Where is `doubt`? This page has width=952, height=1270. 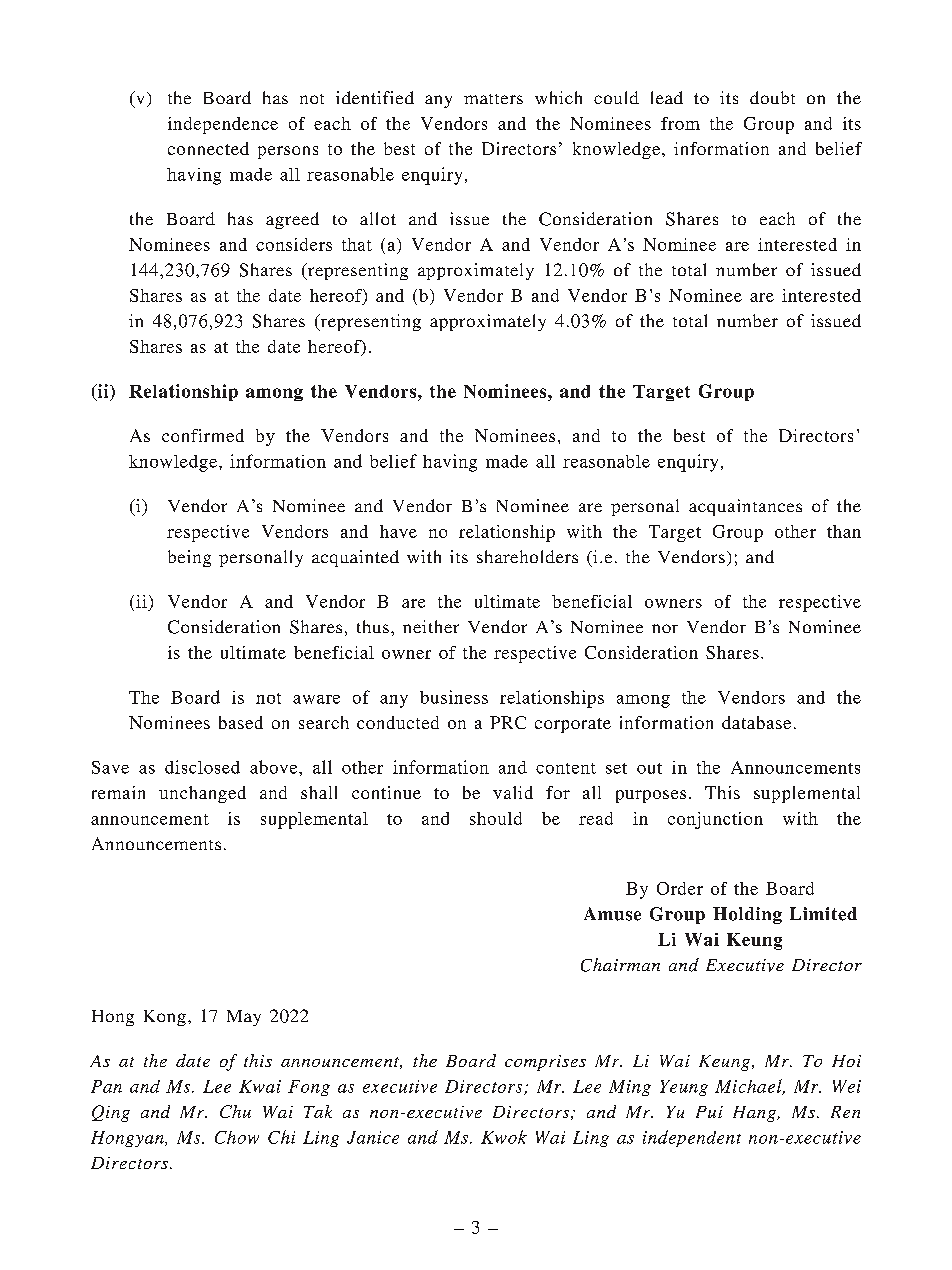 doubt is located at coordinates (772, 97).
